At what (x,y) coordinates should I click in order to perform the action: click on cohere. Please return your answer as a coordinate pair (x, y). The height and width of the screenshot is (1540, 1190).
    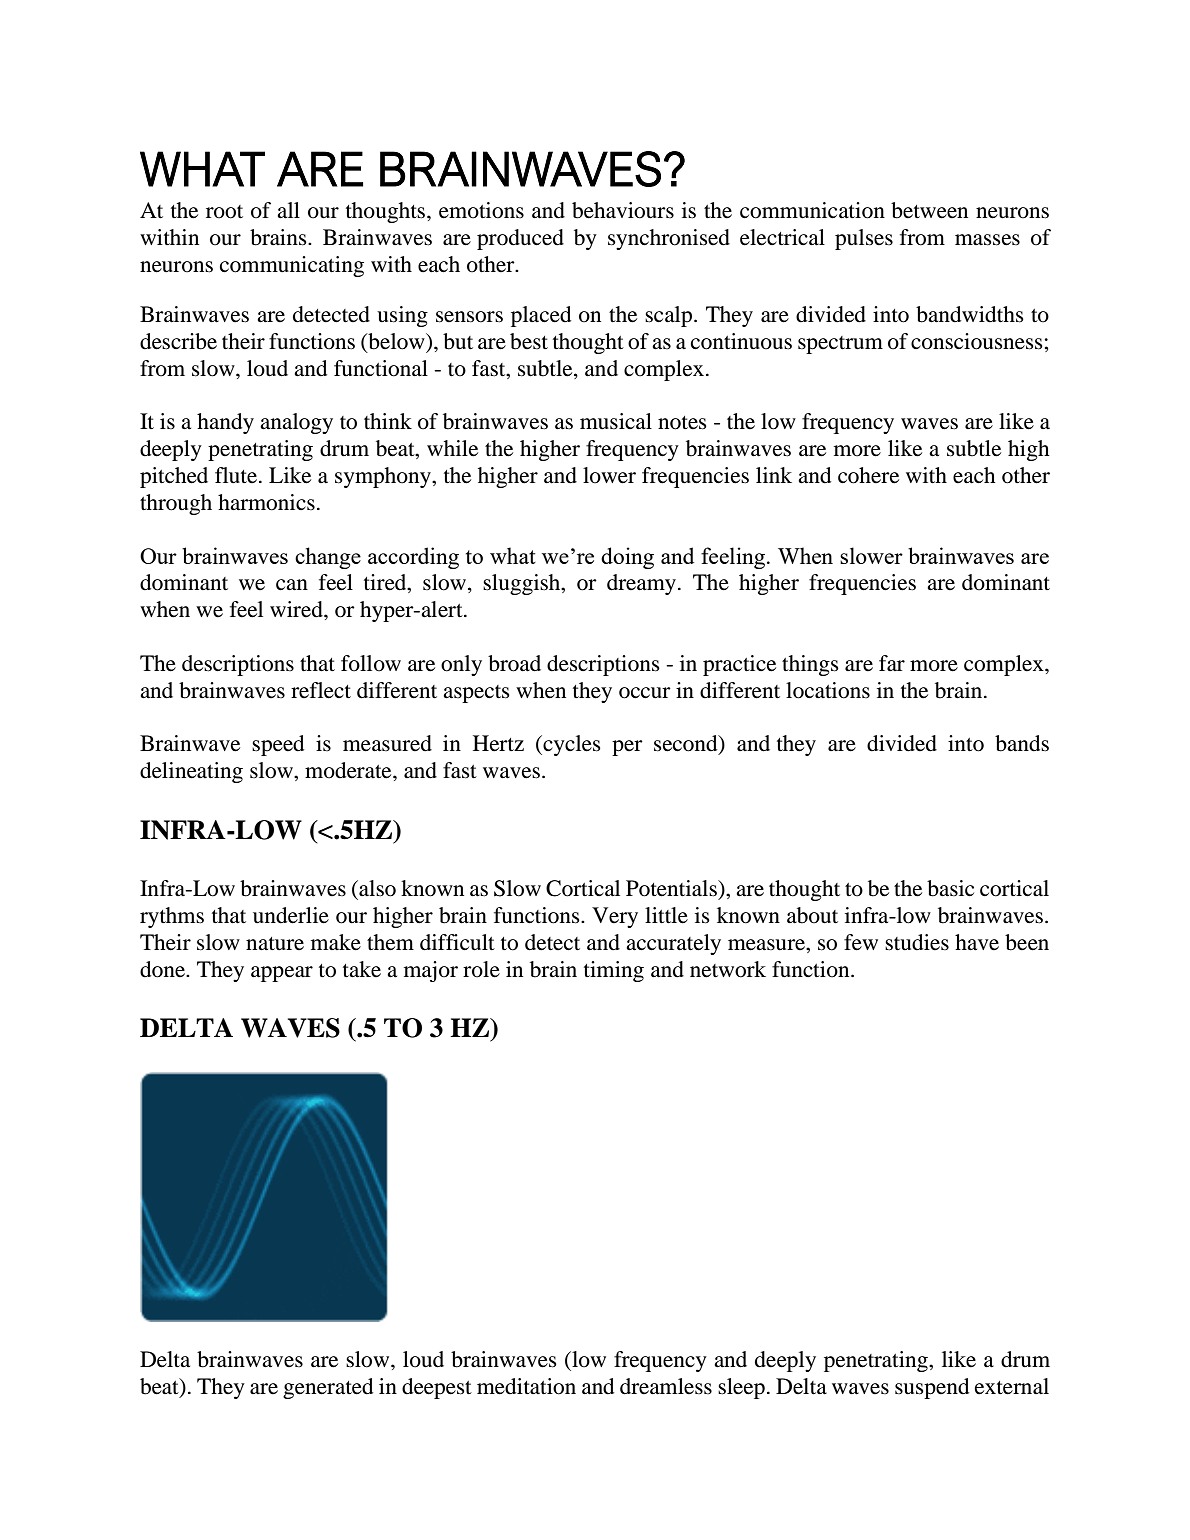
    Looking at the image, I should click on (868, 475).
